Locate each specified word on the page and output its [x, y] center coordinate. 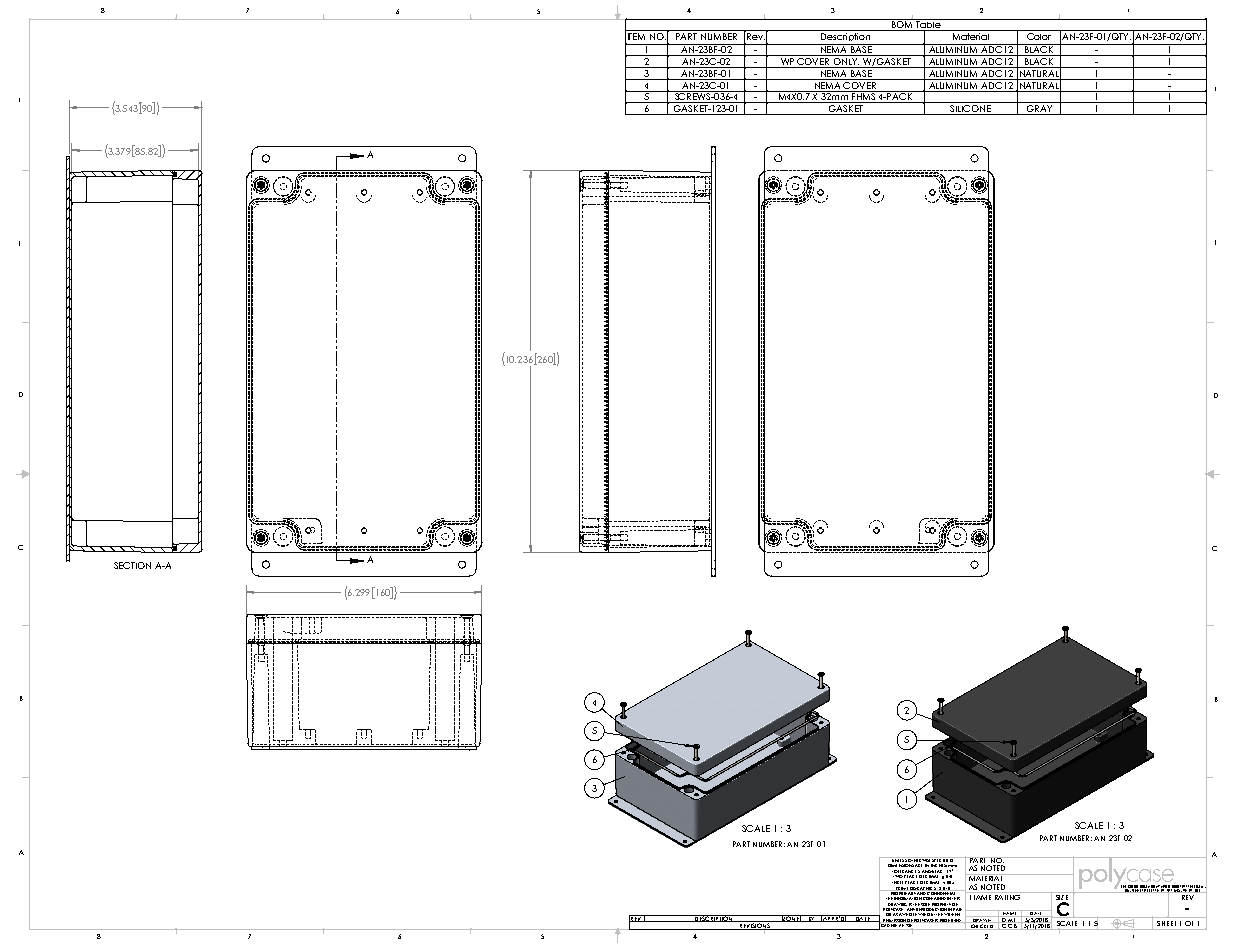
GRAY [1039, 110]
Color [1039, 35]
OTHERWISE [919, 859]
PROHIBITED [951, 921]
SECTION [132, 565]
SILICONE [970, 110]
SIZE [1062, 896]
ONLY [845, 63]
